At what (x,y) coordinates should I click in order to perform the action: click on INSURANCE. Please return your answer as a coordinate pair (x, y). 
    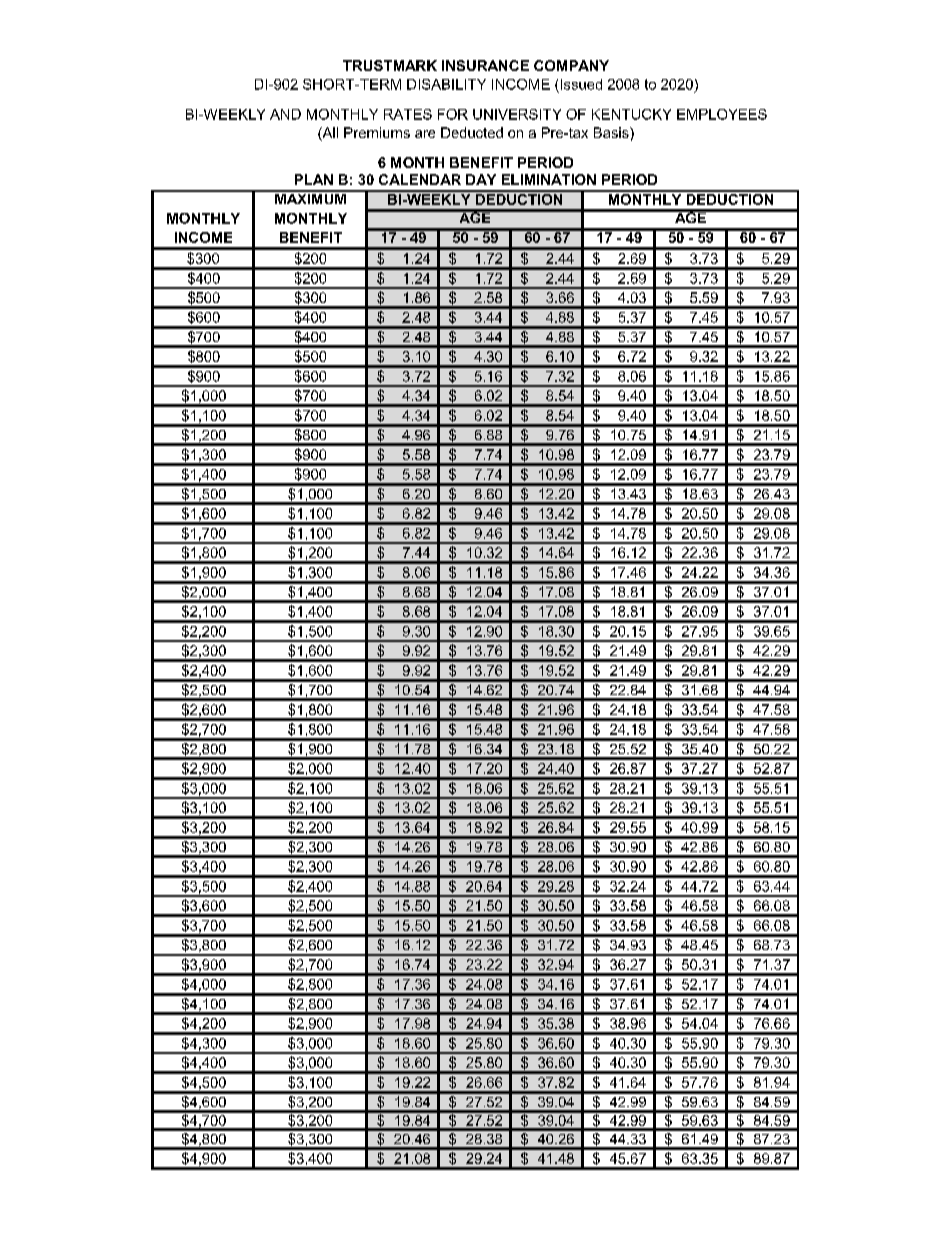
    Looking at the image, I should click on (485, 65).
